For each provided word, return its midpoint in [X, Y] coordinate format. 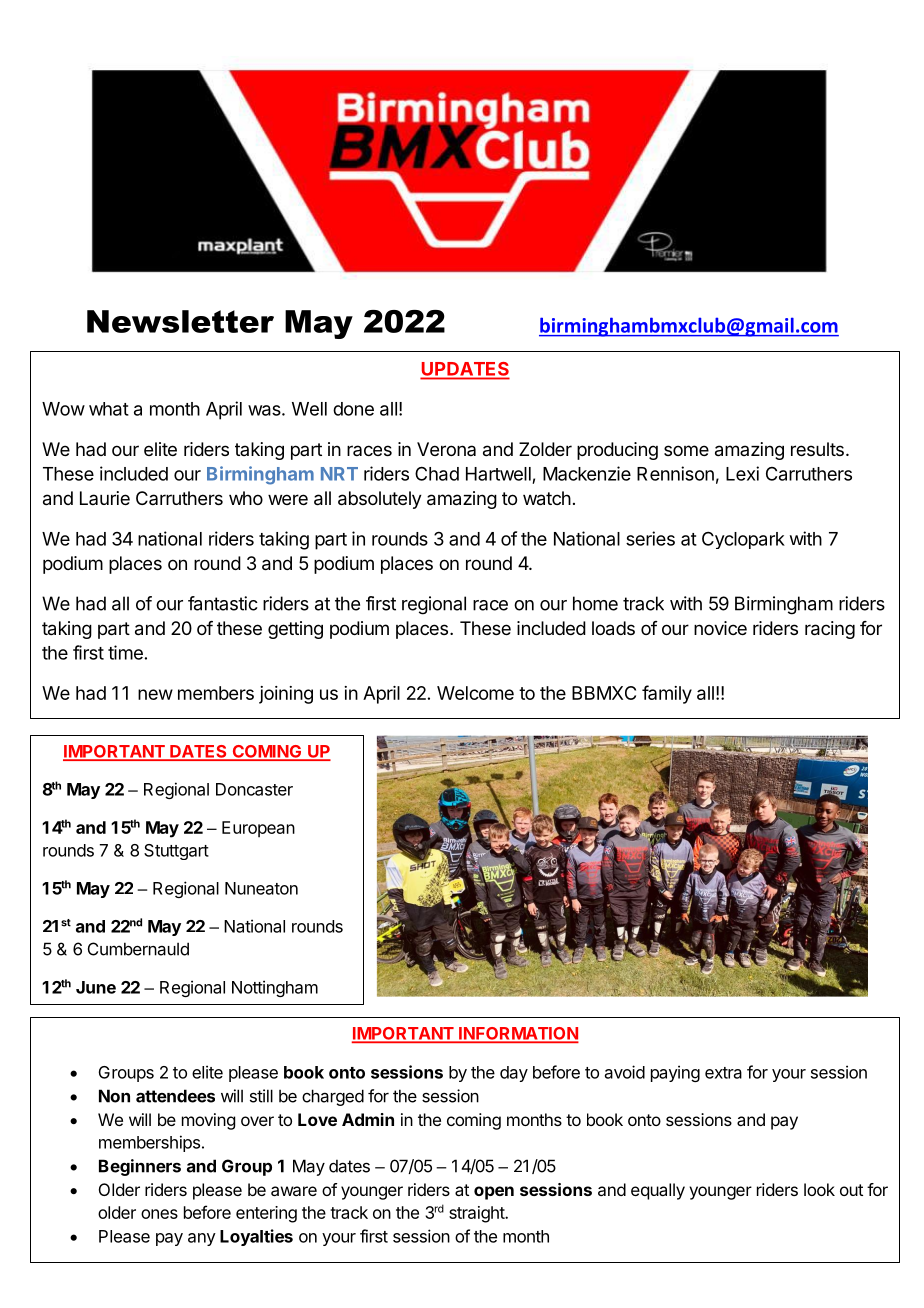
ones [159, 1214]
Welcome [475, 693]
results [817, 449]
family [667, 694]
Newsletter [180, 321]
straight [477, 1214]
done [353, 409]
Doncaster [254, 789]
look [819, 1189]
